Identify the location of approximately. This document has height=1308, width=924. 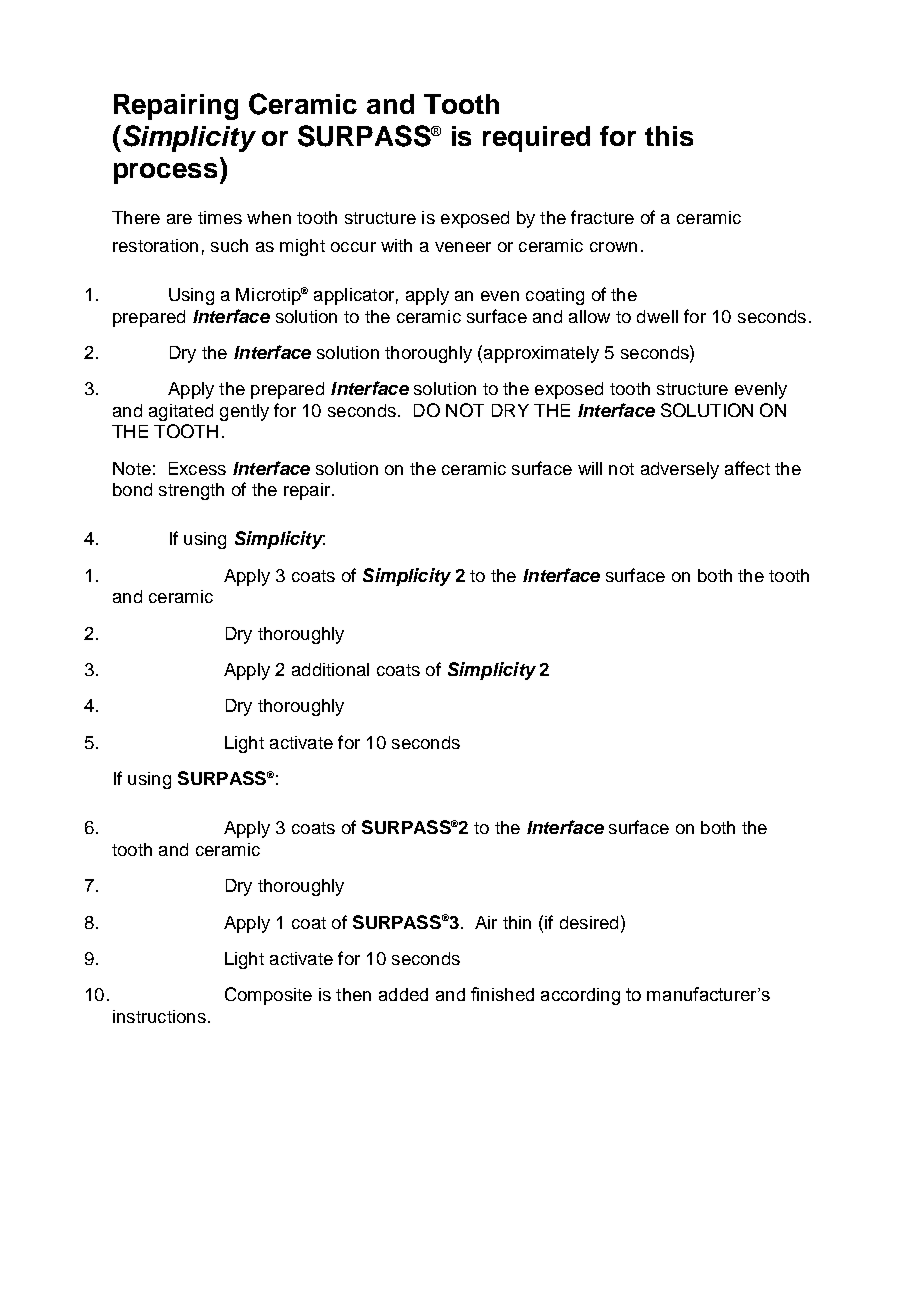
(541, 354).
